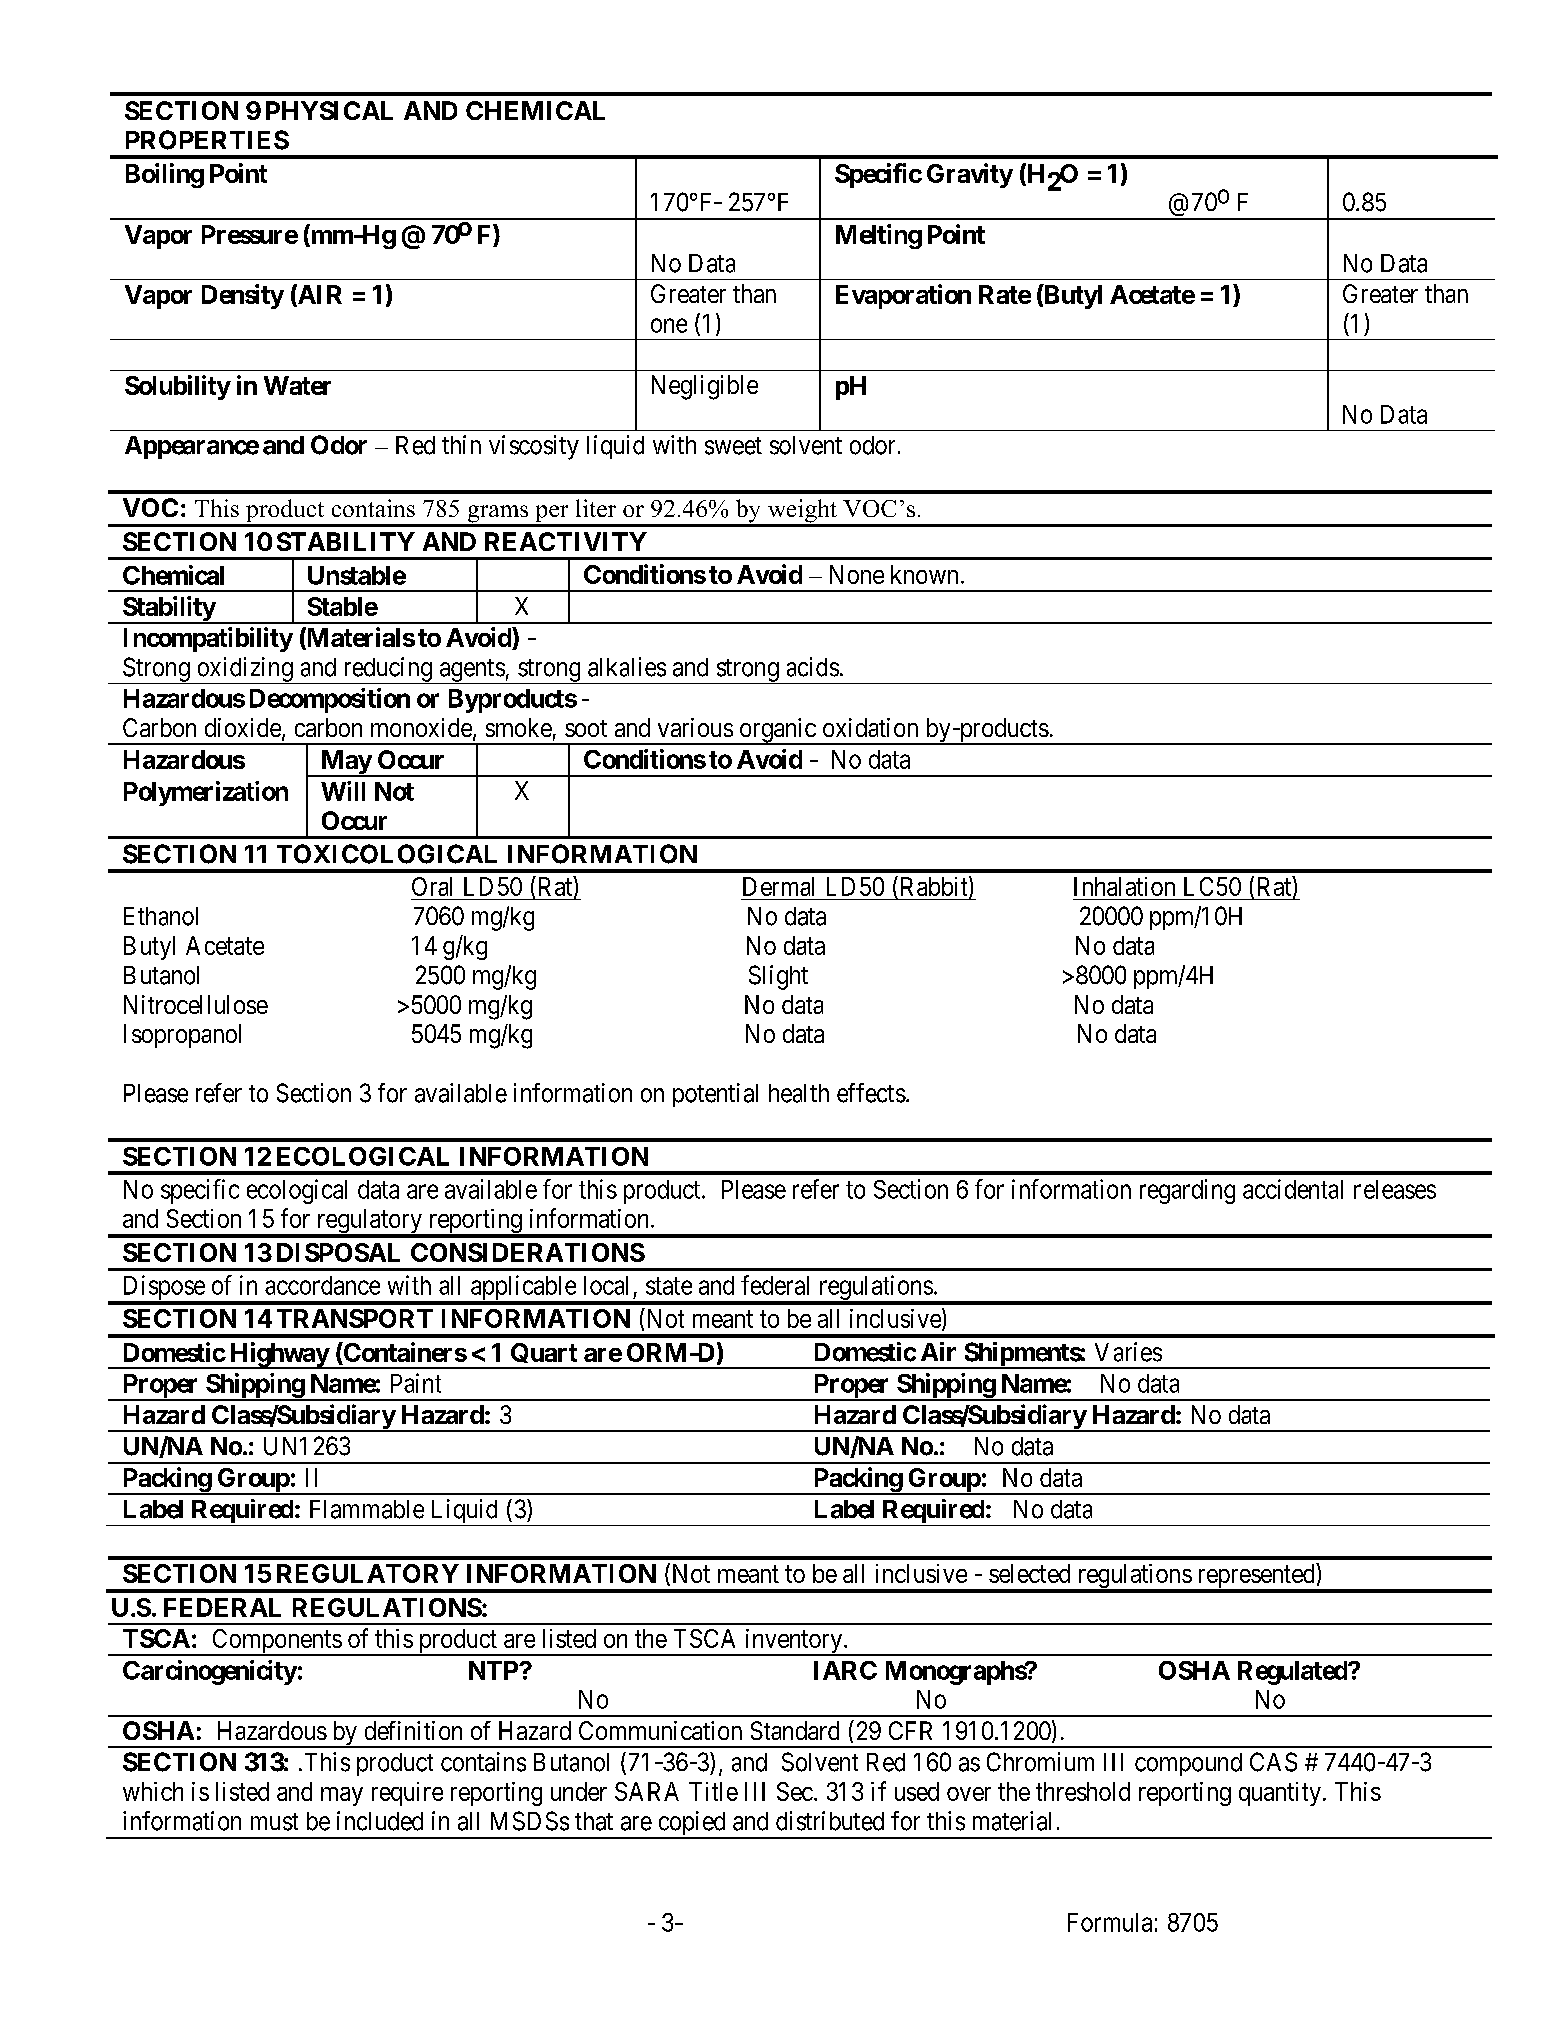 Image resolution: width=1568 pixels, height=2030 pixels. Describe the element at coordinates (329, 110) in the image. I see `PHYSICAL` at that location.
